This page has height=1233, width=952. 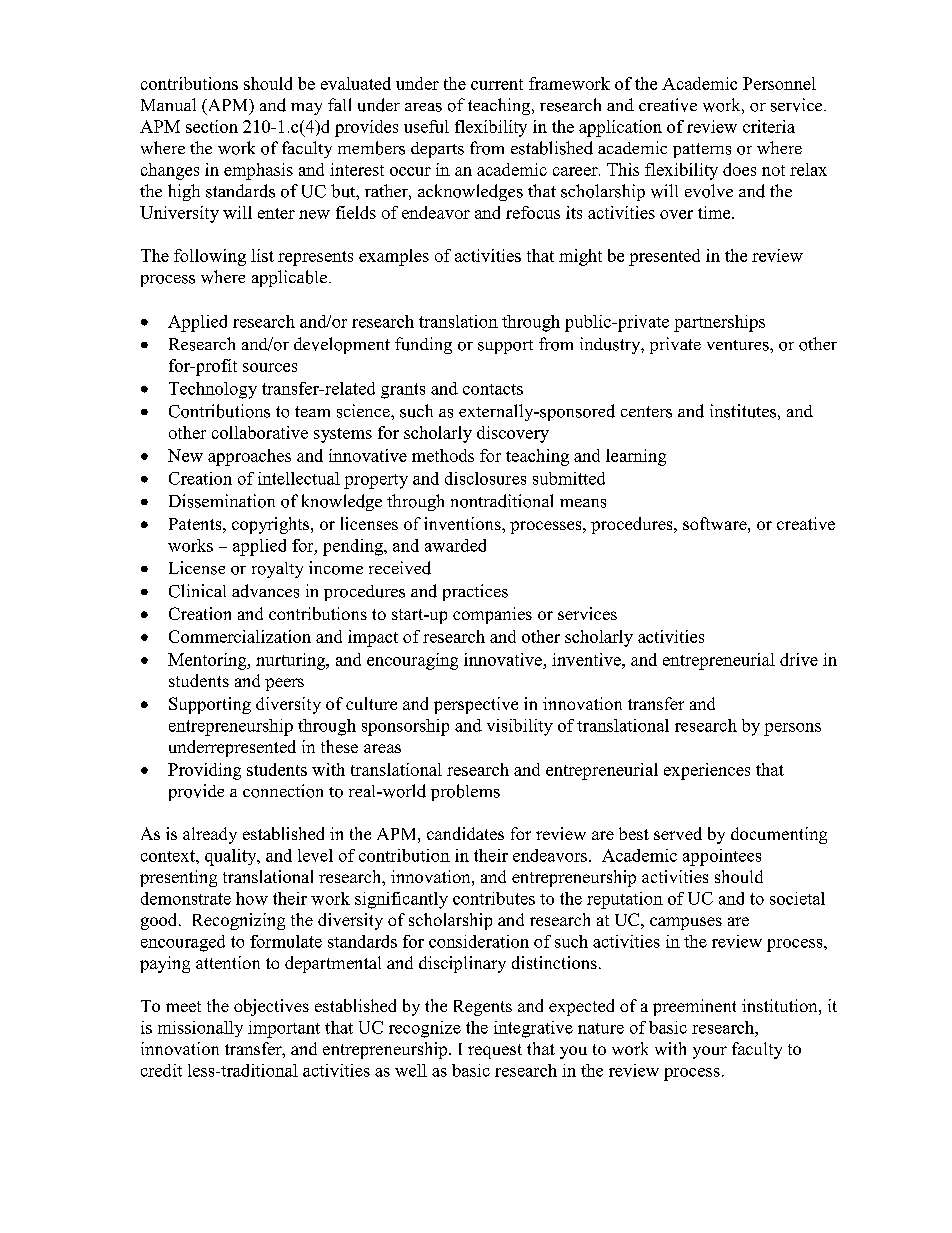 I want to click on already, so click(x=210, y=835).
